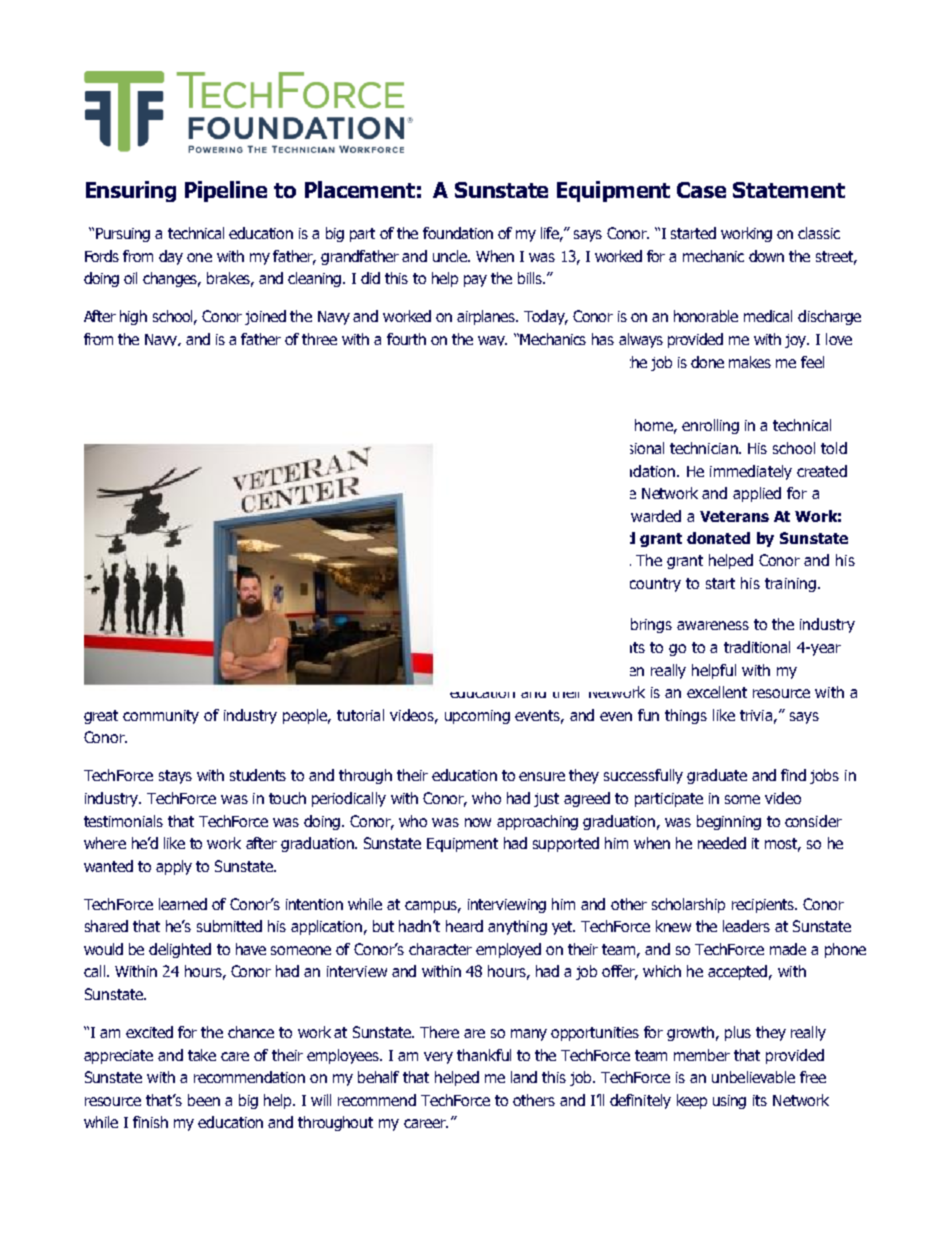  I want to click on Statement, so click(789, 190).
